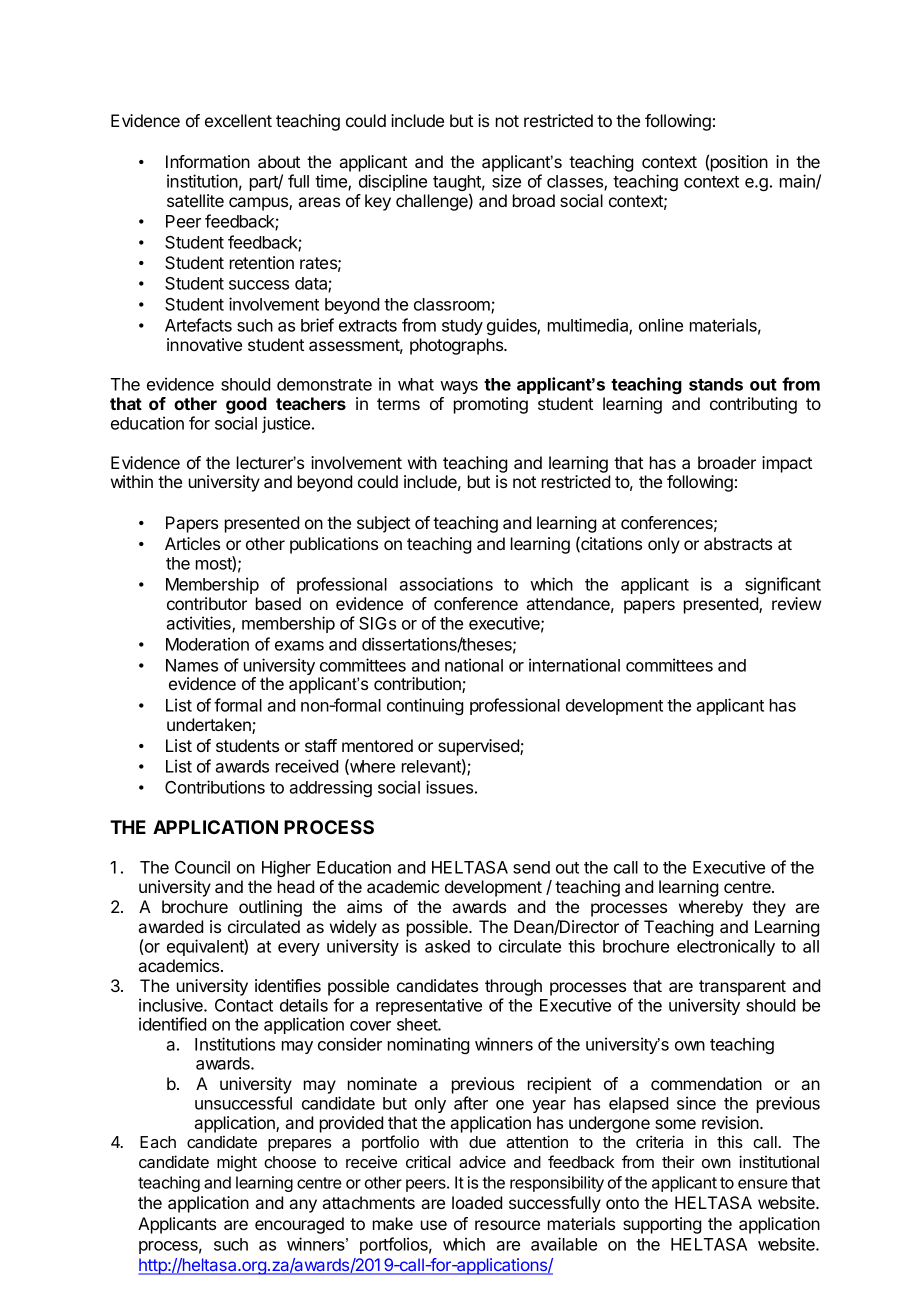  What do you see at coordinates (477, 1202) in the screenshot?
I see `loaded` at bounding box center [477, 1202].
